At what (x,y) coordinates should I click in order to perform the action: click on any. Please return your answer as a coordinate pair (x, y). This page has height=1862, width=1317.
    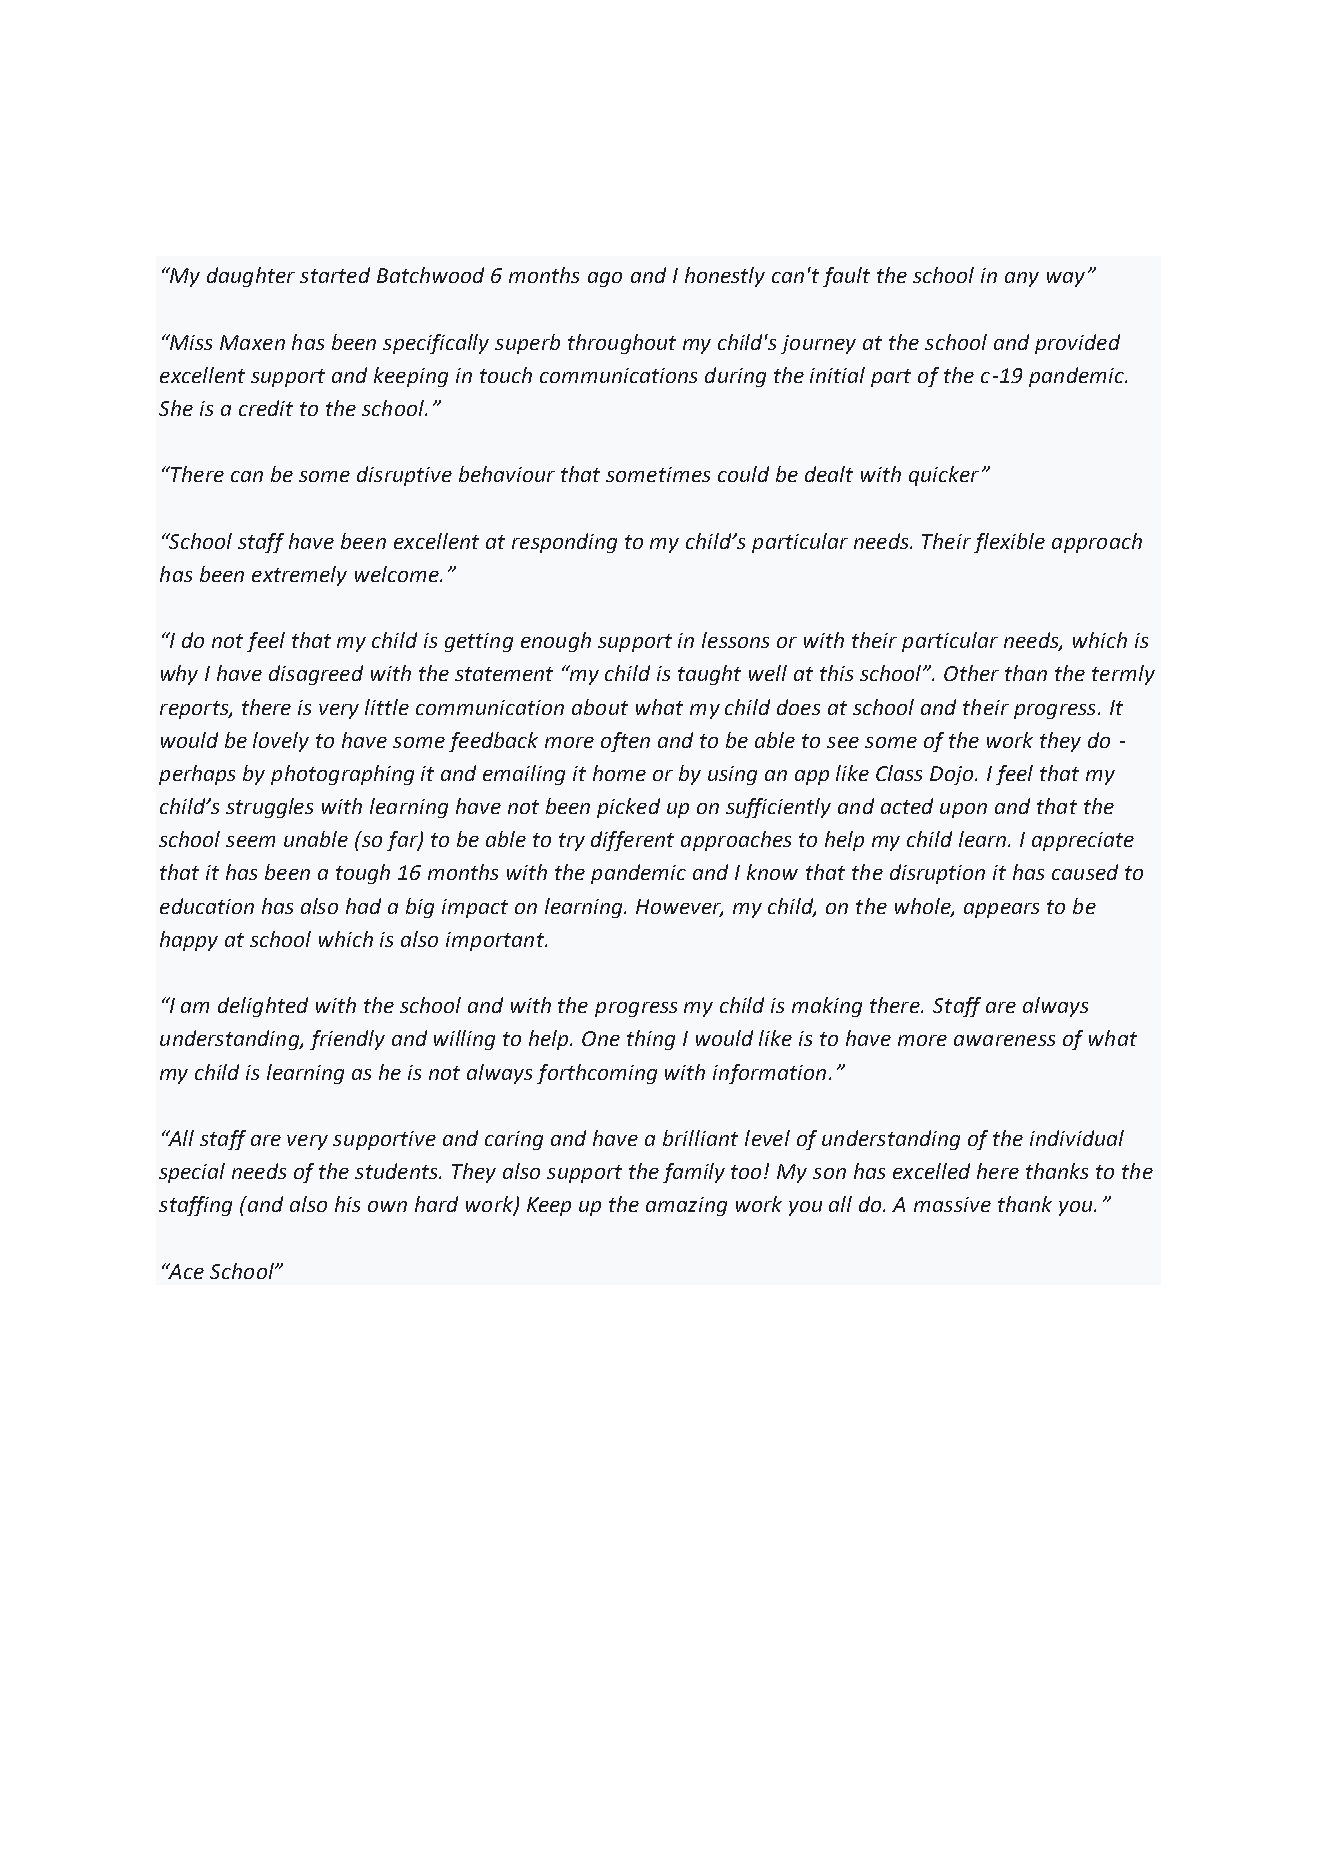
    Looking at the image, I should click on (1022, 279).
